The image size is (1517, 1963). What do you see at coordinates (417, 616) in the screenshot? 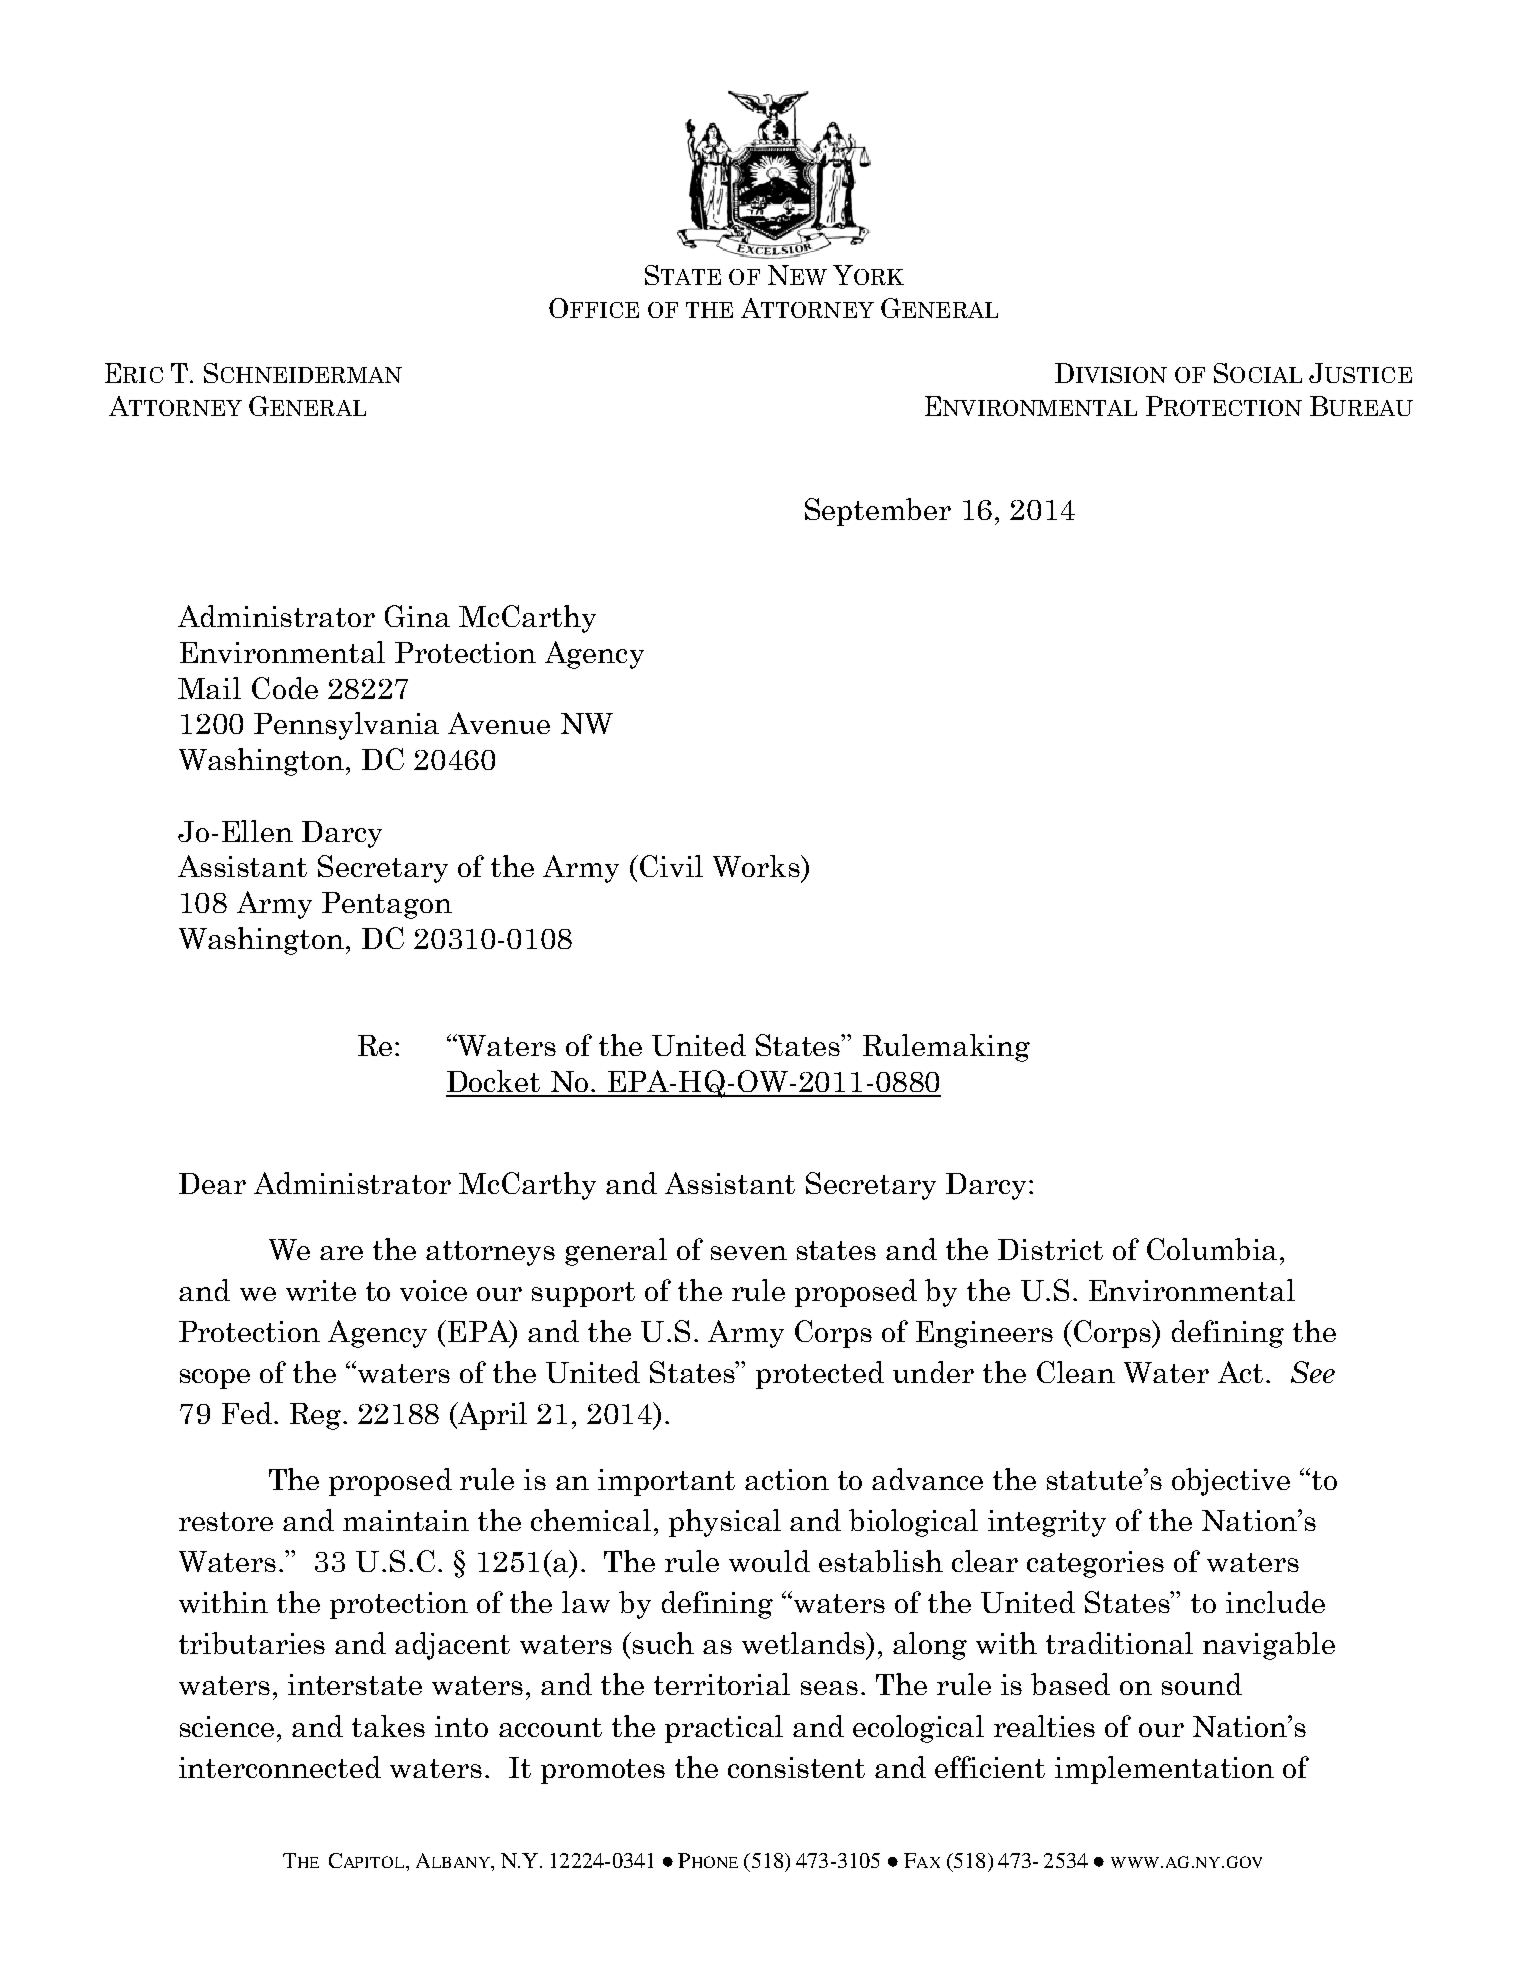
I see `Gina` at bounding box center [417, 616].
